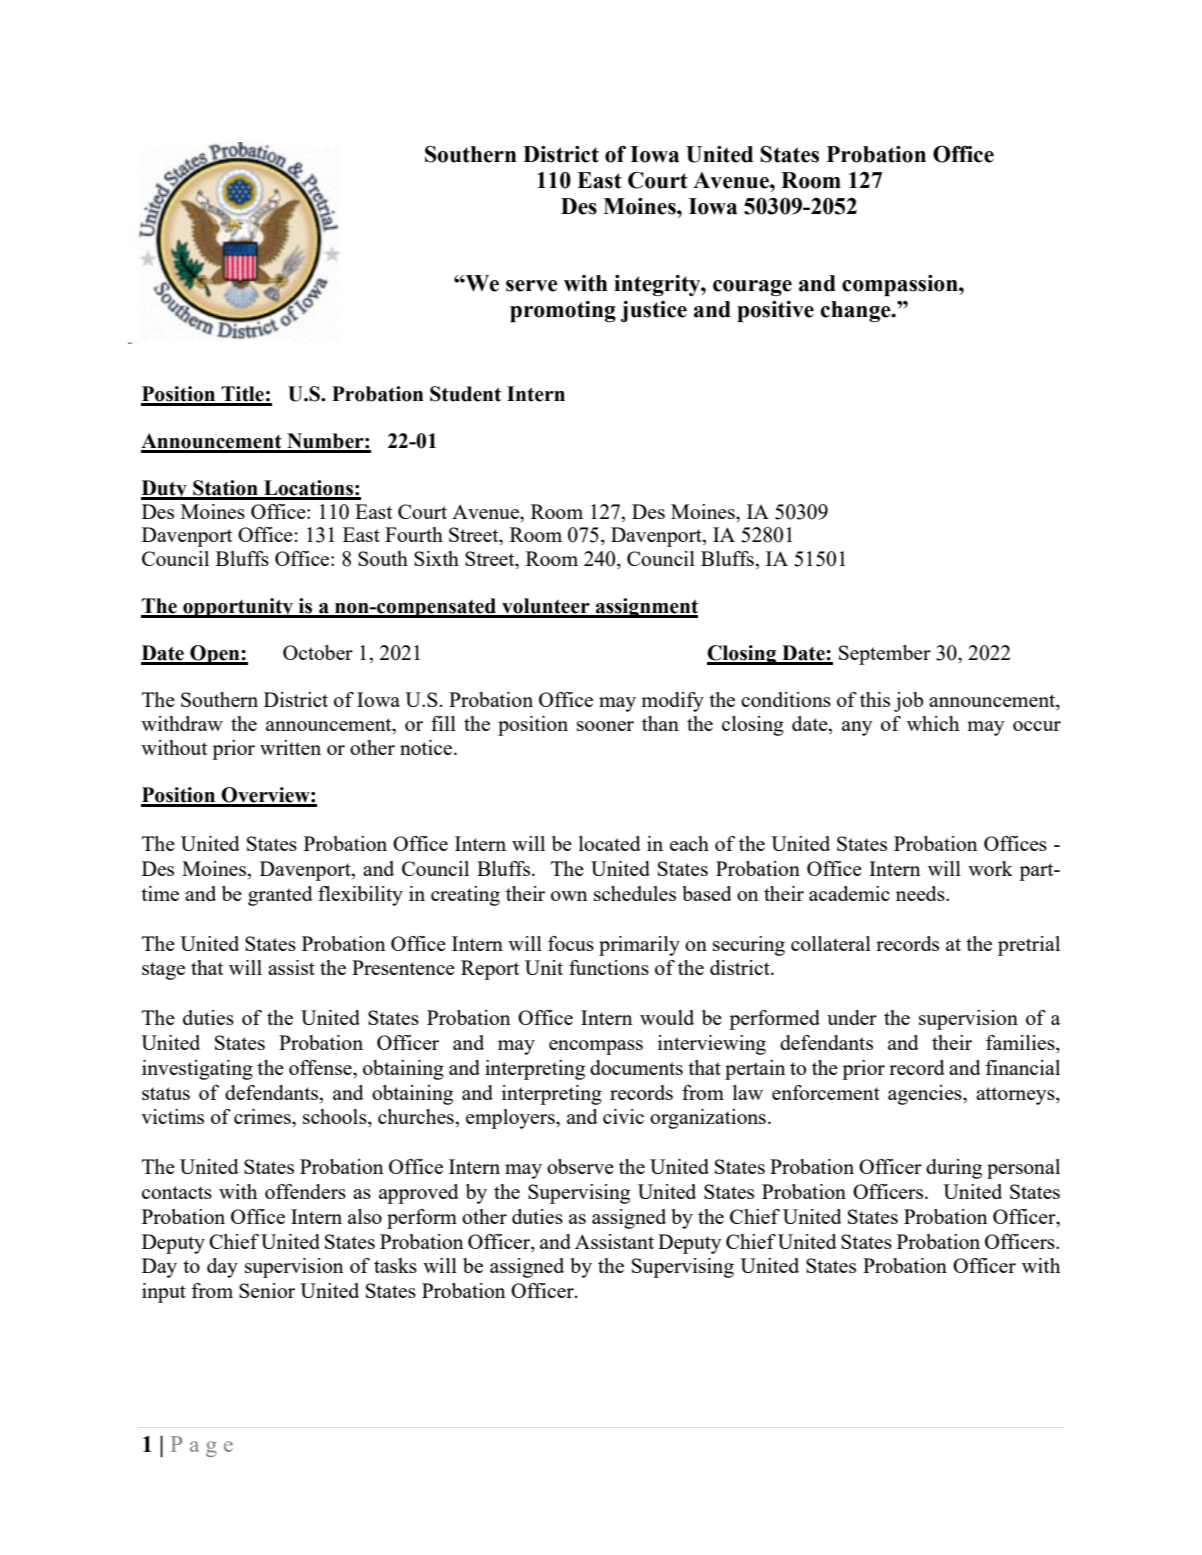 The height and width of the page is (1555, 1202). Describe the element at coordinates (202, 1446) in the page. I see `Page` at that location.
